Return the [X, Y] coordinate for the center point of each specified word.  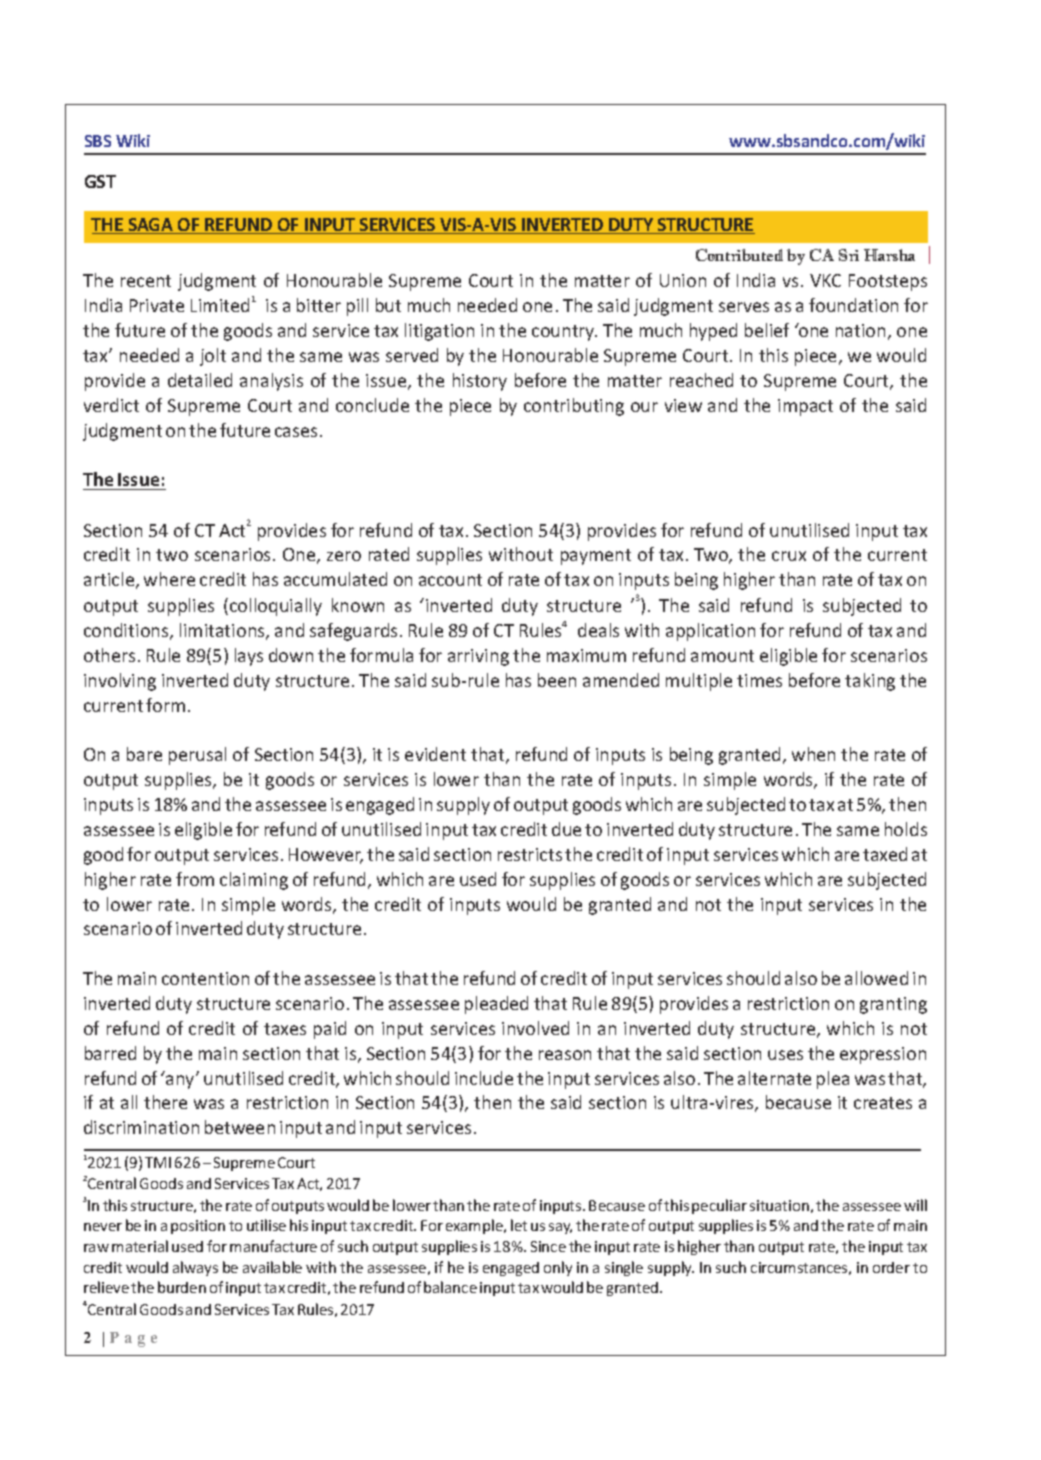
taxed [885, 854]
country [564, 333]
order [891, 1267]
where [169, 579]
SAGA [151, 226]
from [195, 879]
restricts [530, 854]
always [195, 1268]
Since [548, 1246]
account [450, 580]
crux [789, 556]
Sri [849, 255]
